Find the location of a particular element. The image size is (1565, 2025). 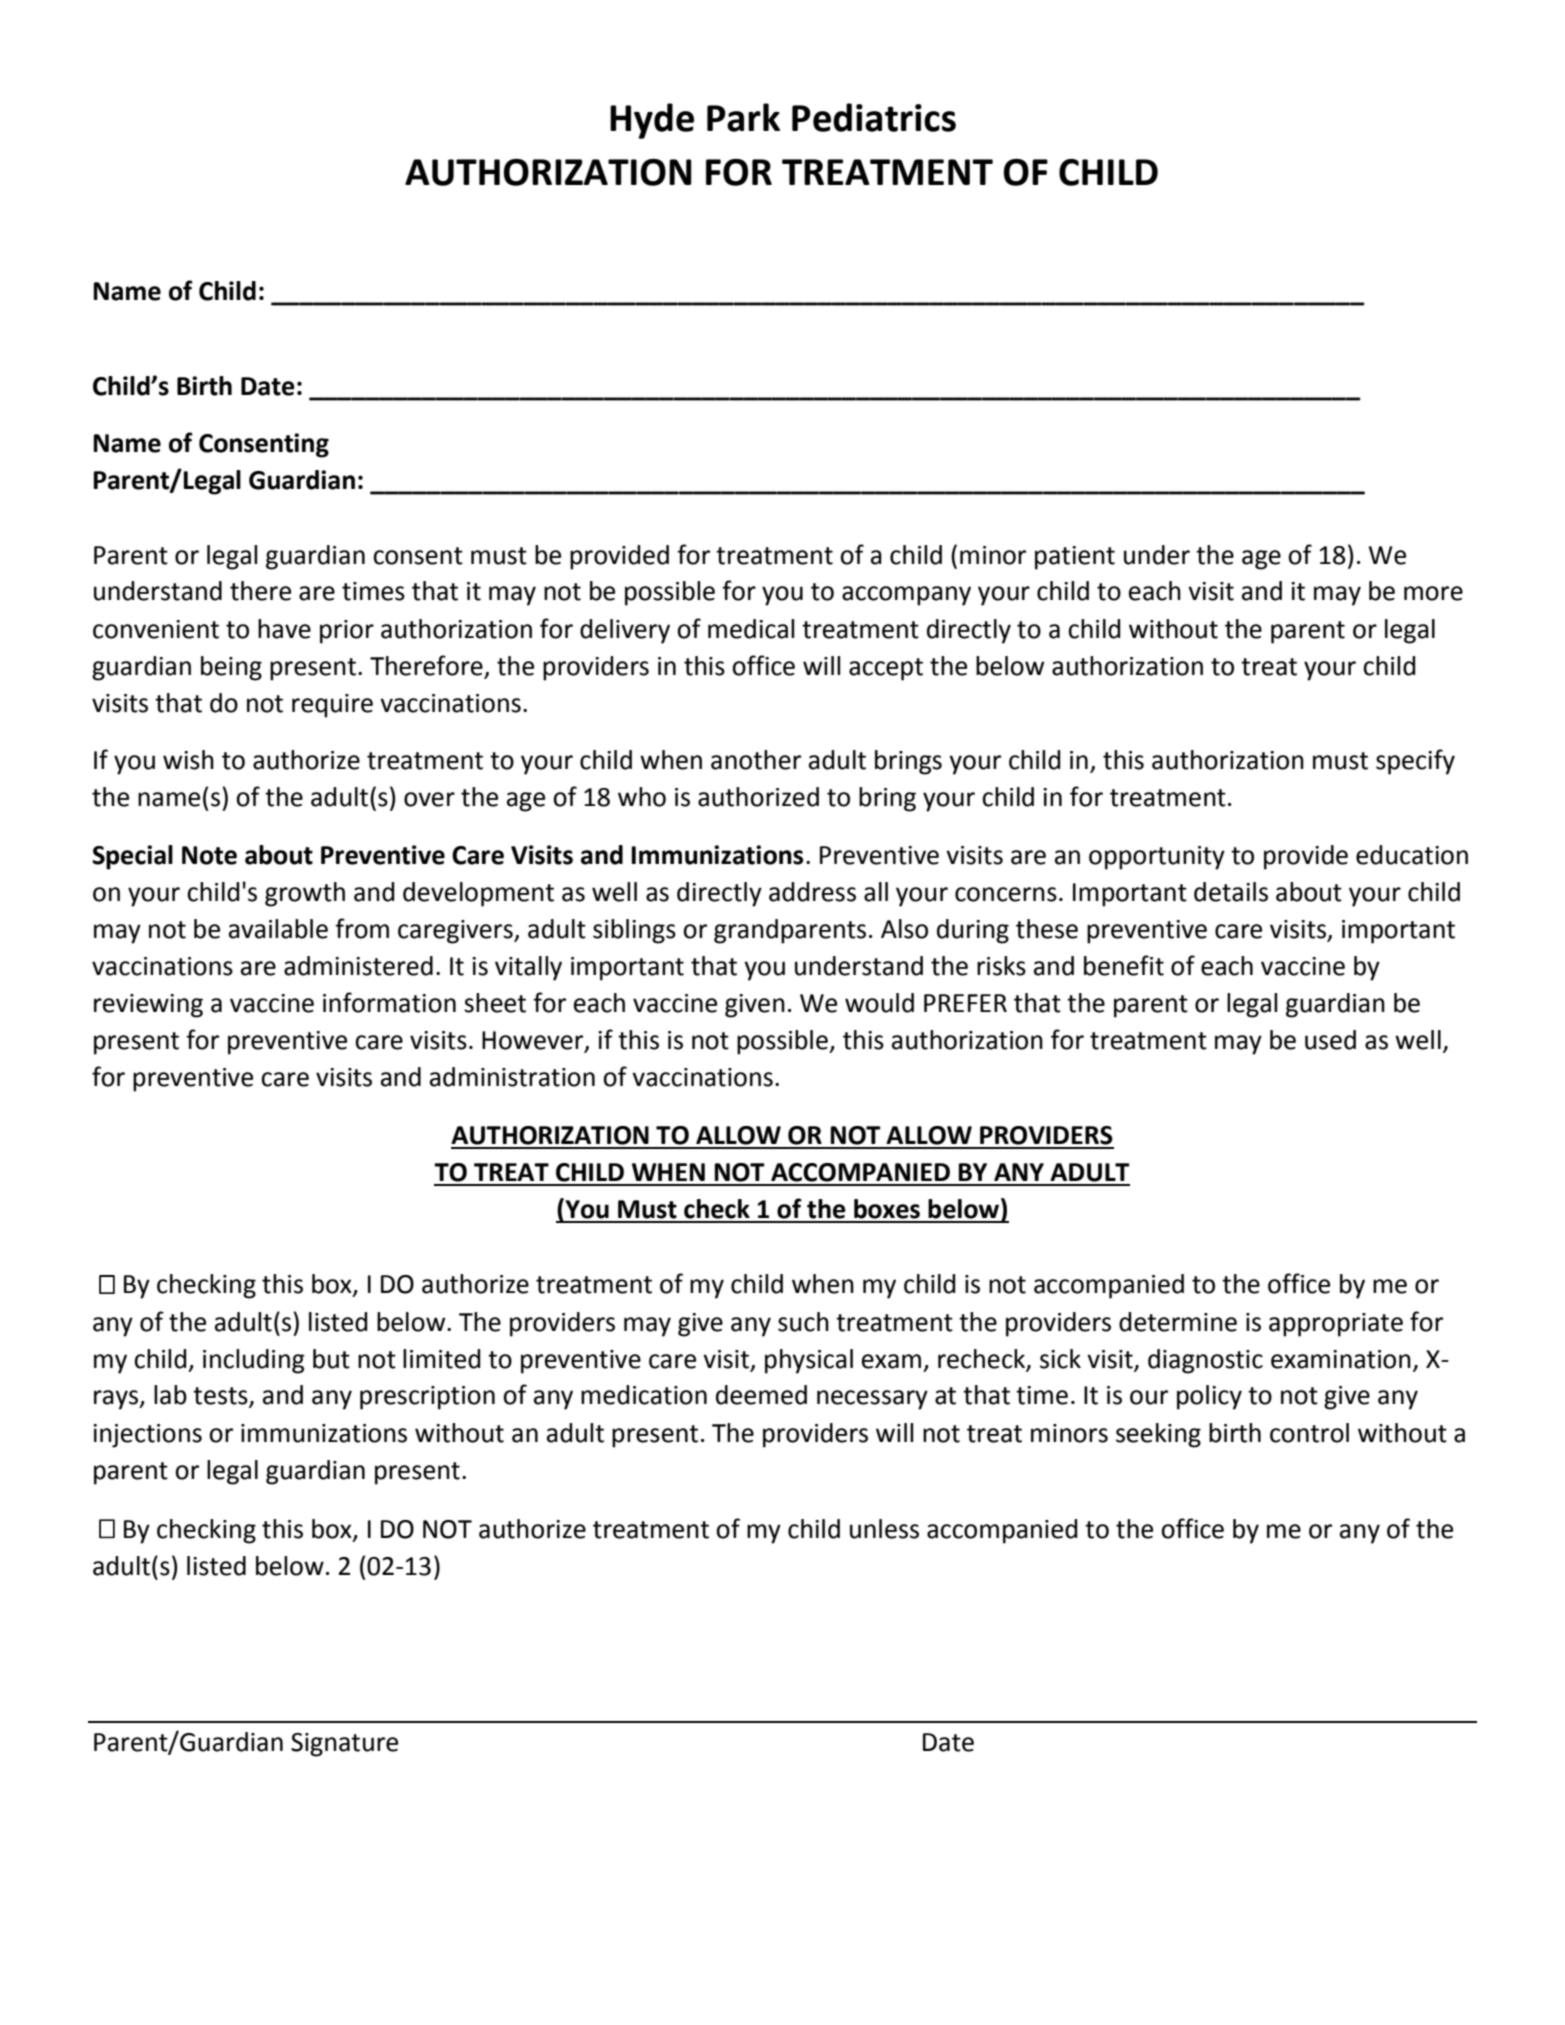

specify is located at coordinates (1415, 762).
